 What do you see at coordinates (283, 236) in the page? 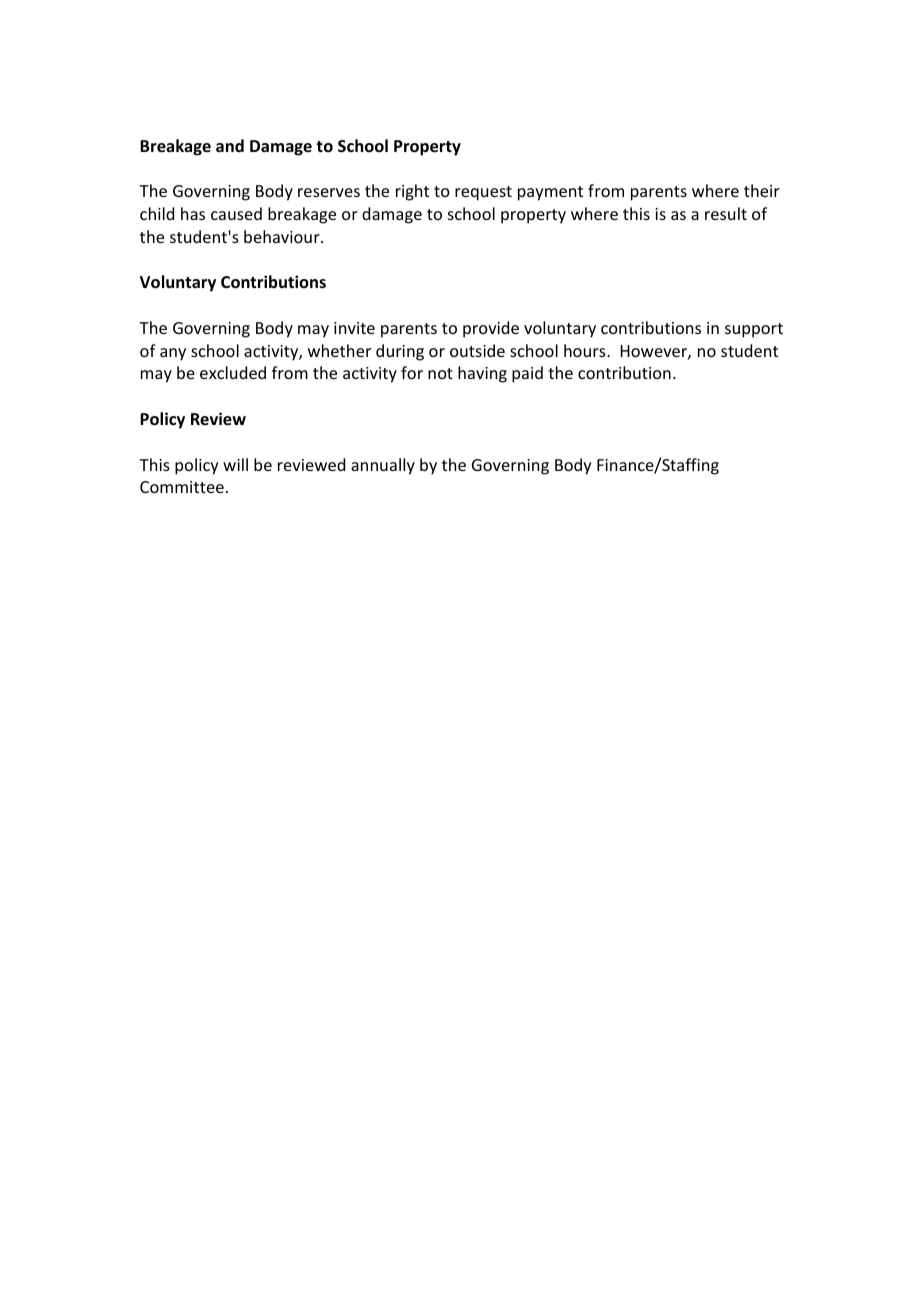
I see `behaviour` at bounding box center [283, 236].
